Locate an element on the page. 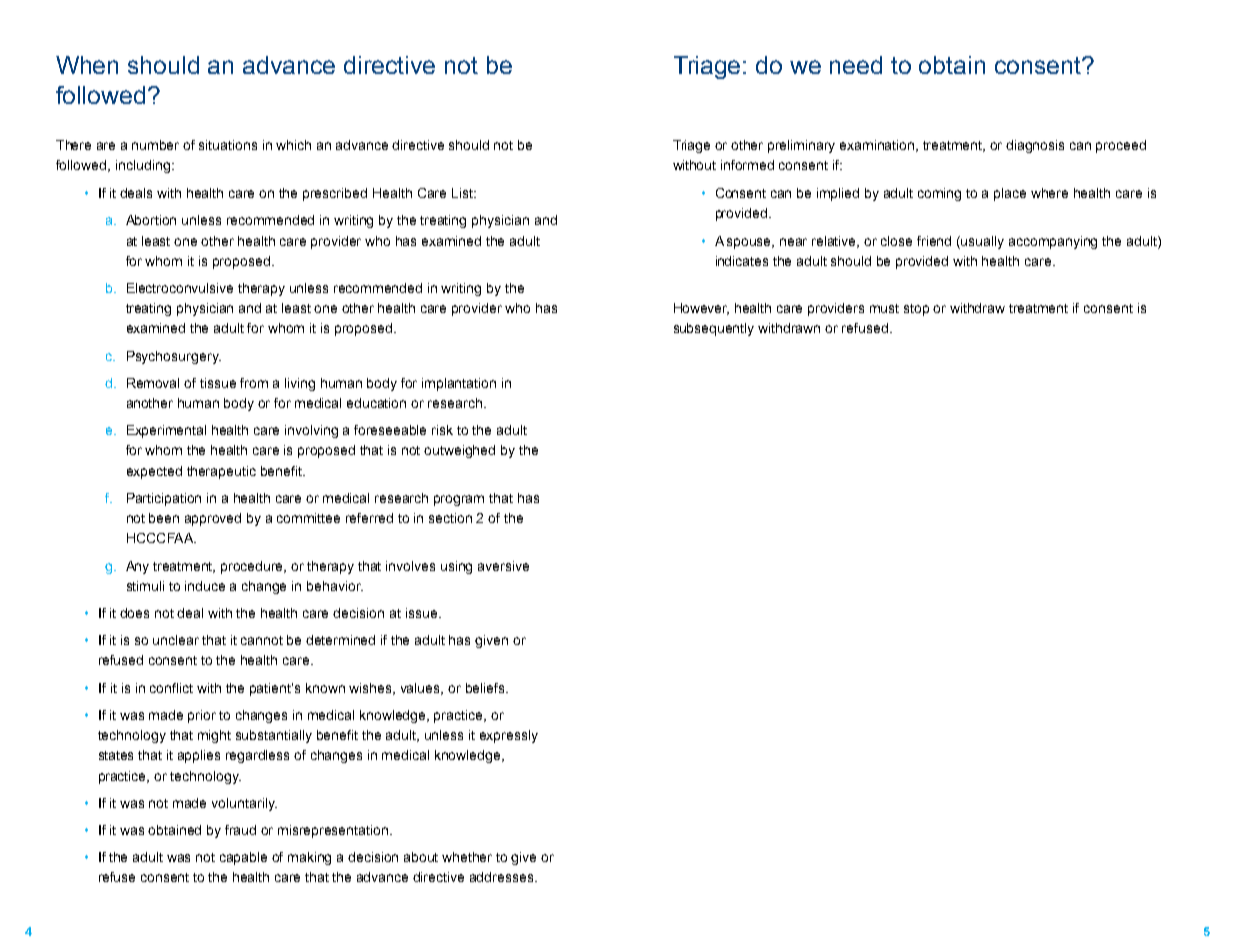 Image resolution: width=1233 pixels, height=952 pixels. induce is located at coordinates (205, 586).
